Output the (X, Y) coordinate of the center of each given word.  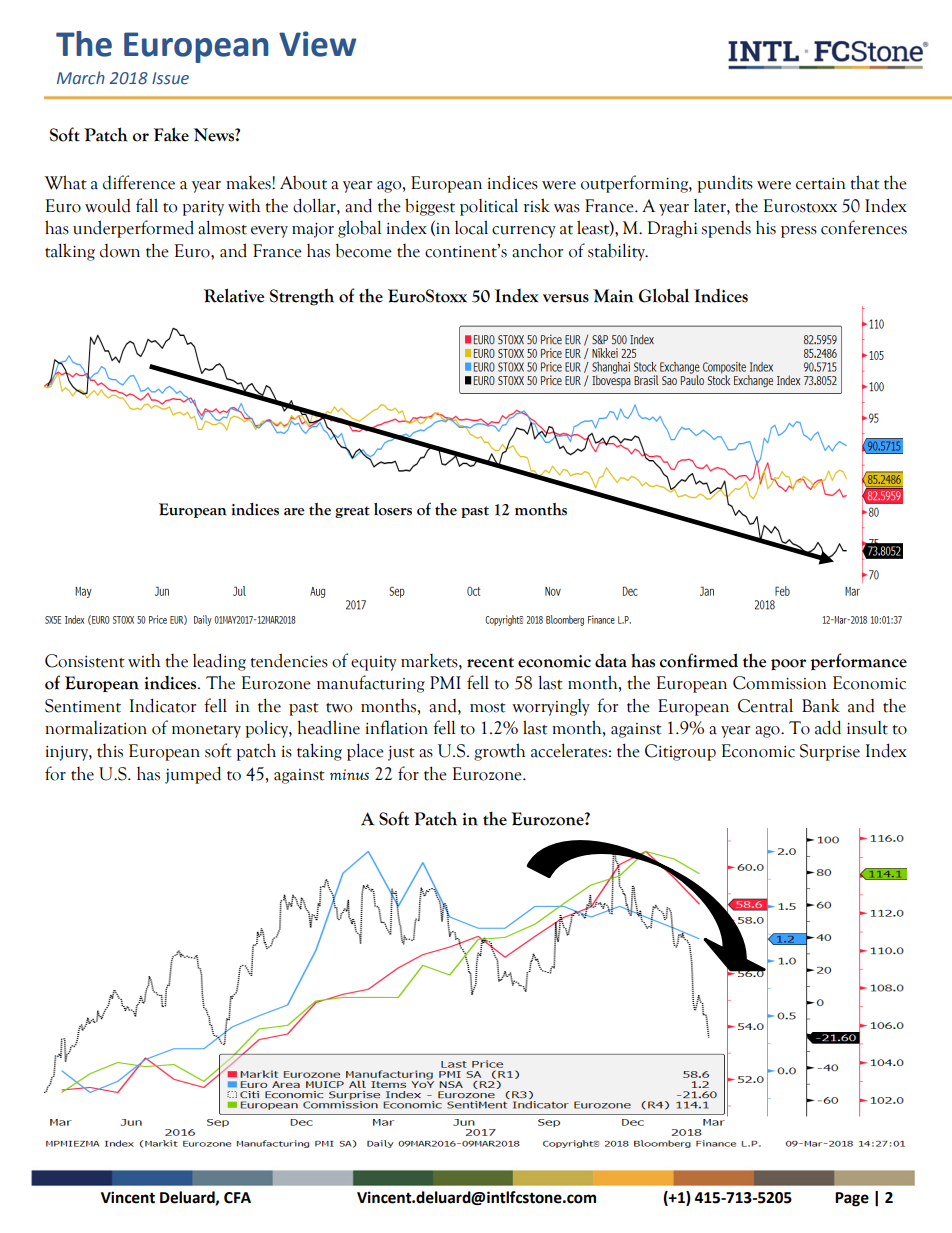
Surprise (830, 752)
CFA (237, 1198)
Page (852, 1199)
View (317, 44)
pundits (725, 184)
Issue (170, 78)
